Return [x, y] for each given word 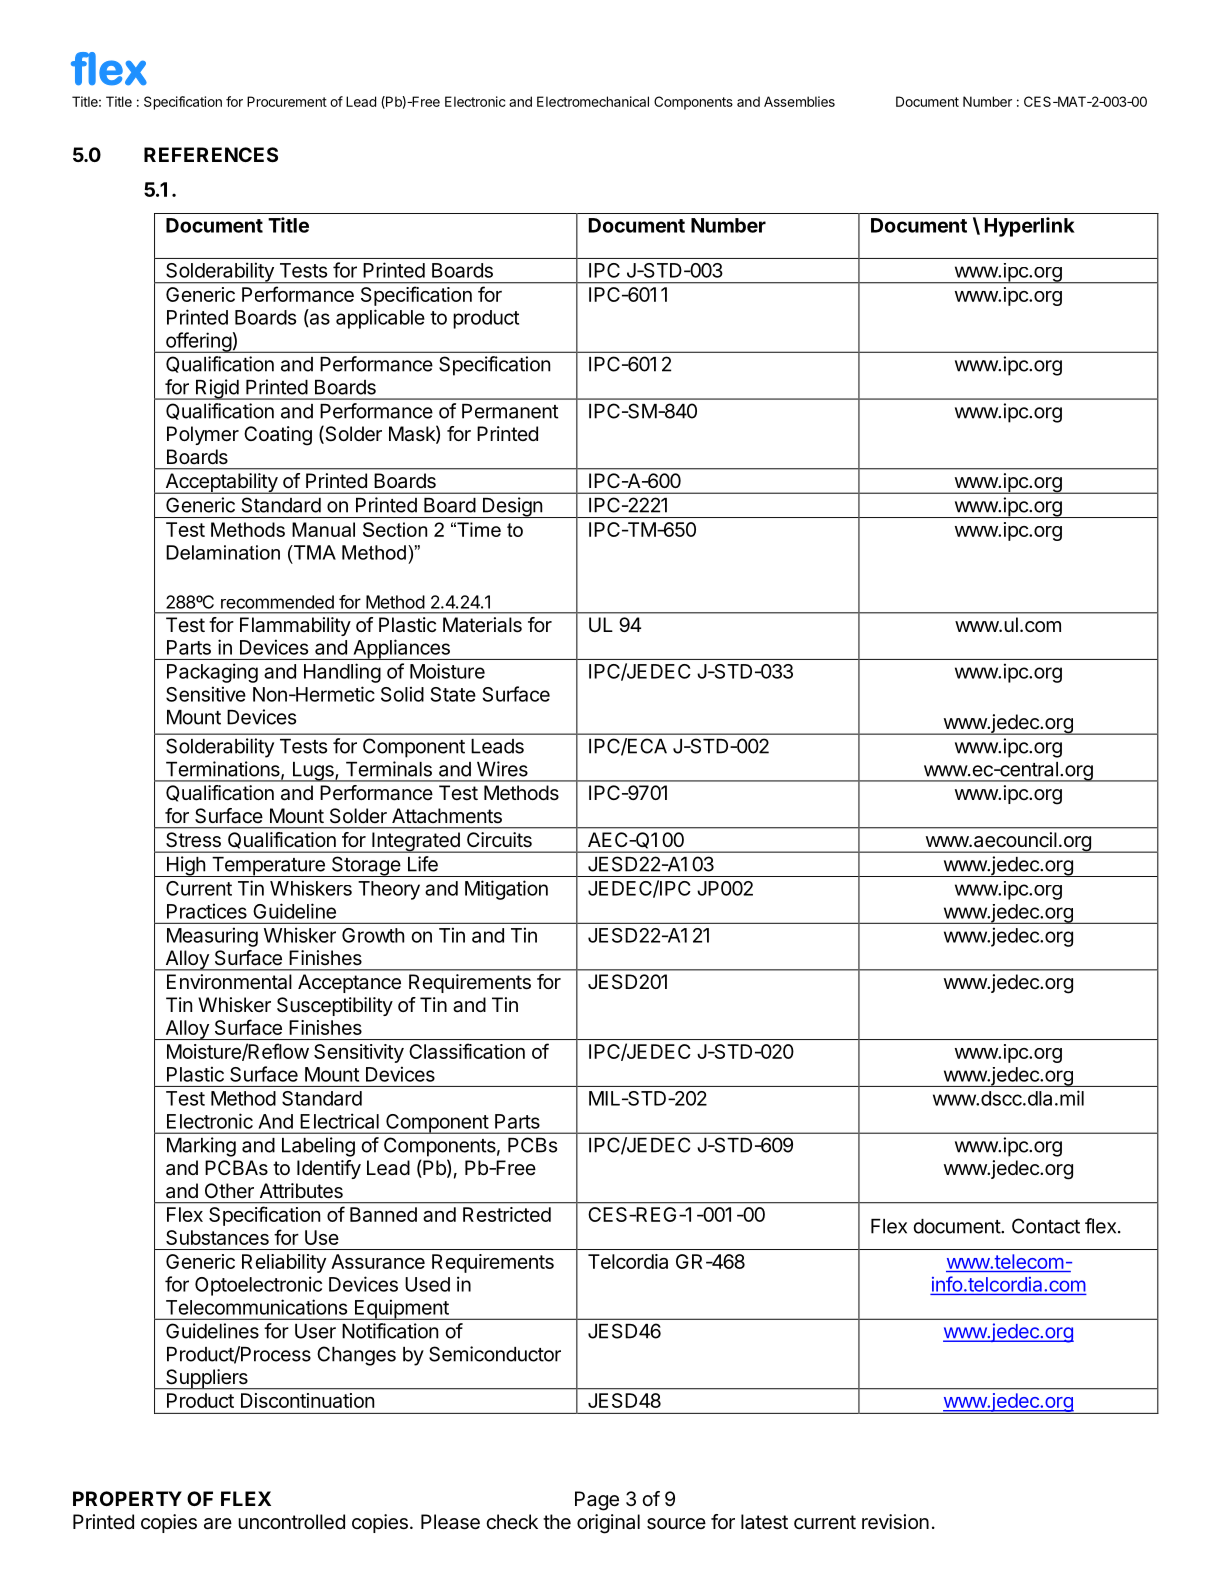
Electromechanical [593, 101]
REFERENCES [211, 154]
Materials [482, 625]
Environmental [229, 982]
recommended [277, 602]
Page [597, 1501]
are [218, 1524]
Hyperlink [1030, 227]
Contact [1046, 1226]
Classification [467, 1051]
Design [512, 507]
